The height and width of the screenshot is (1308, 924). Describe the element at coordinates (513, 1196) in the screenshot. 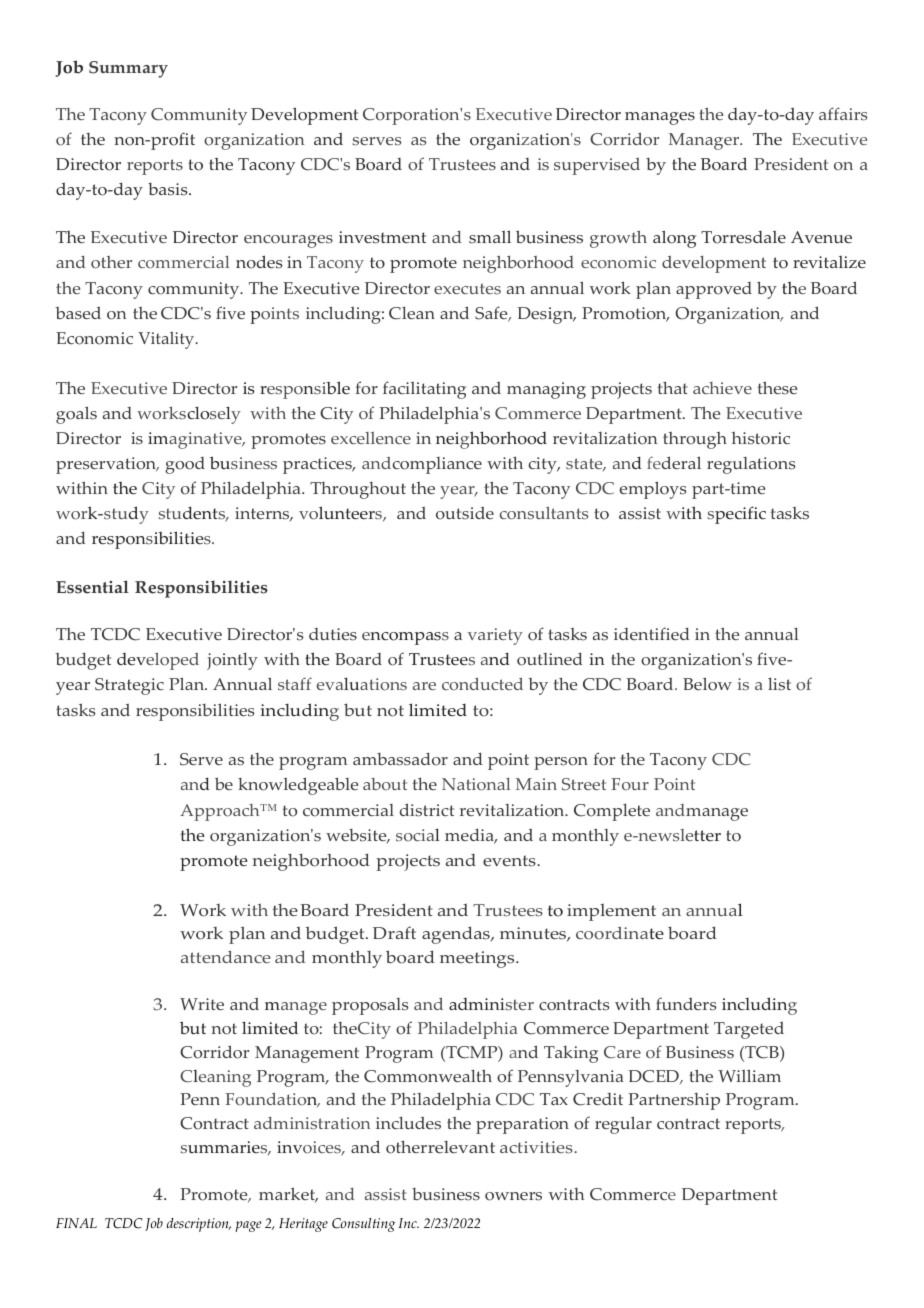

I see `owners` at that location.
